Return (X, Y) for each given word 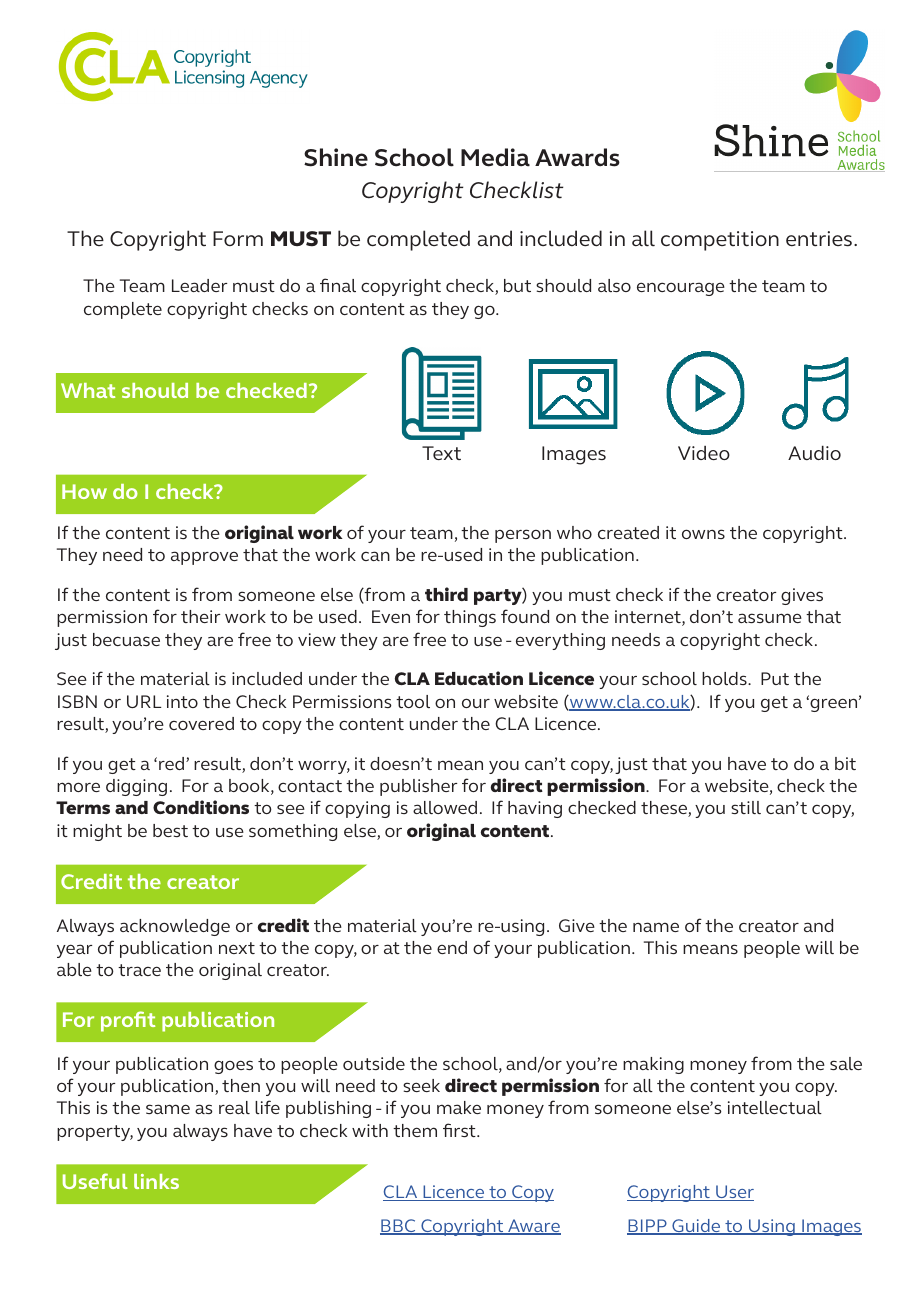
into (182, 701)
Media (495, 157)
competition (720, 241)
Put (775, 678)
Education (479, 678)
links (156, 1181)
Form (238, 238)
